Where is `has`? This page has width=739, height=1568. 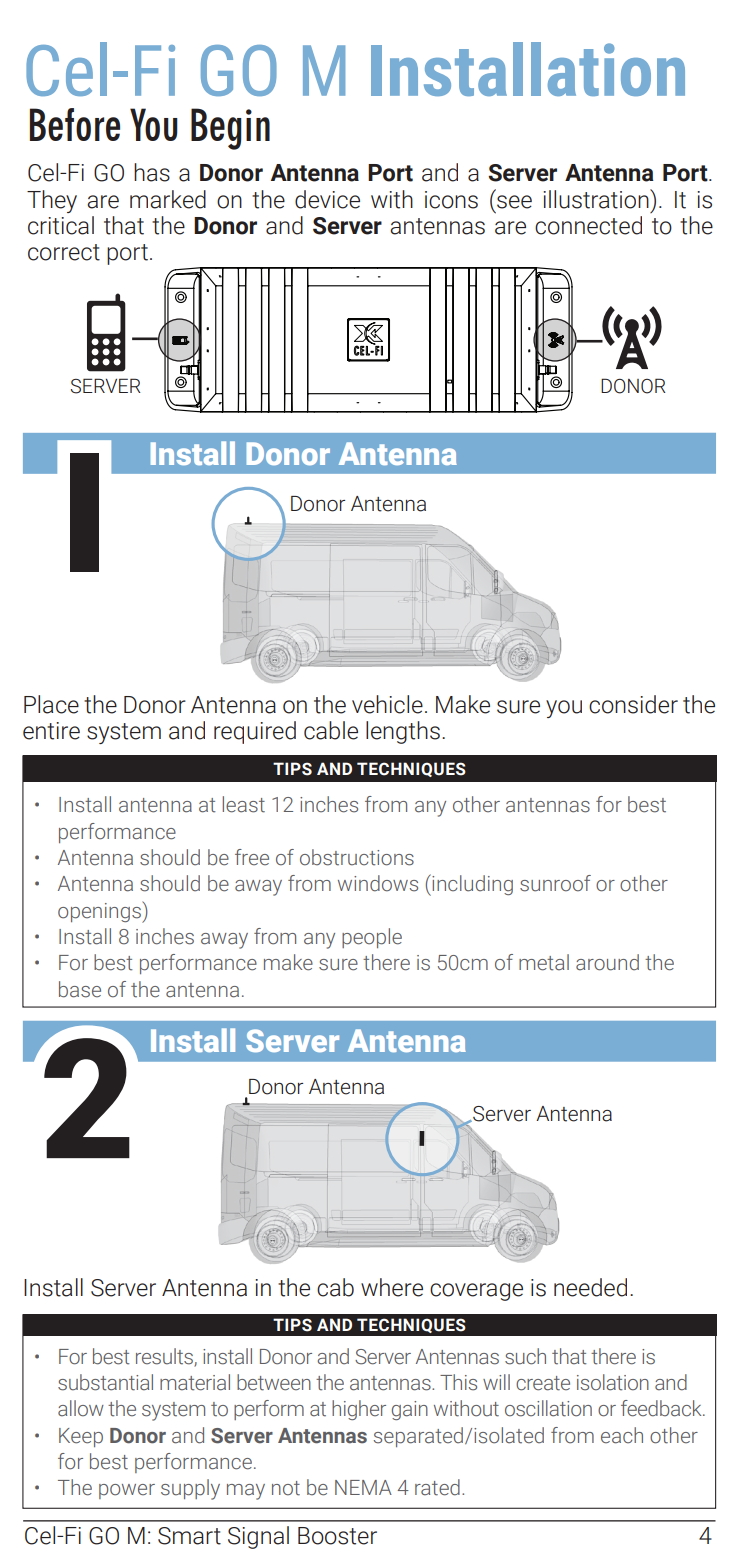 has is located at coordinates (152, 172).
